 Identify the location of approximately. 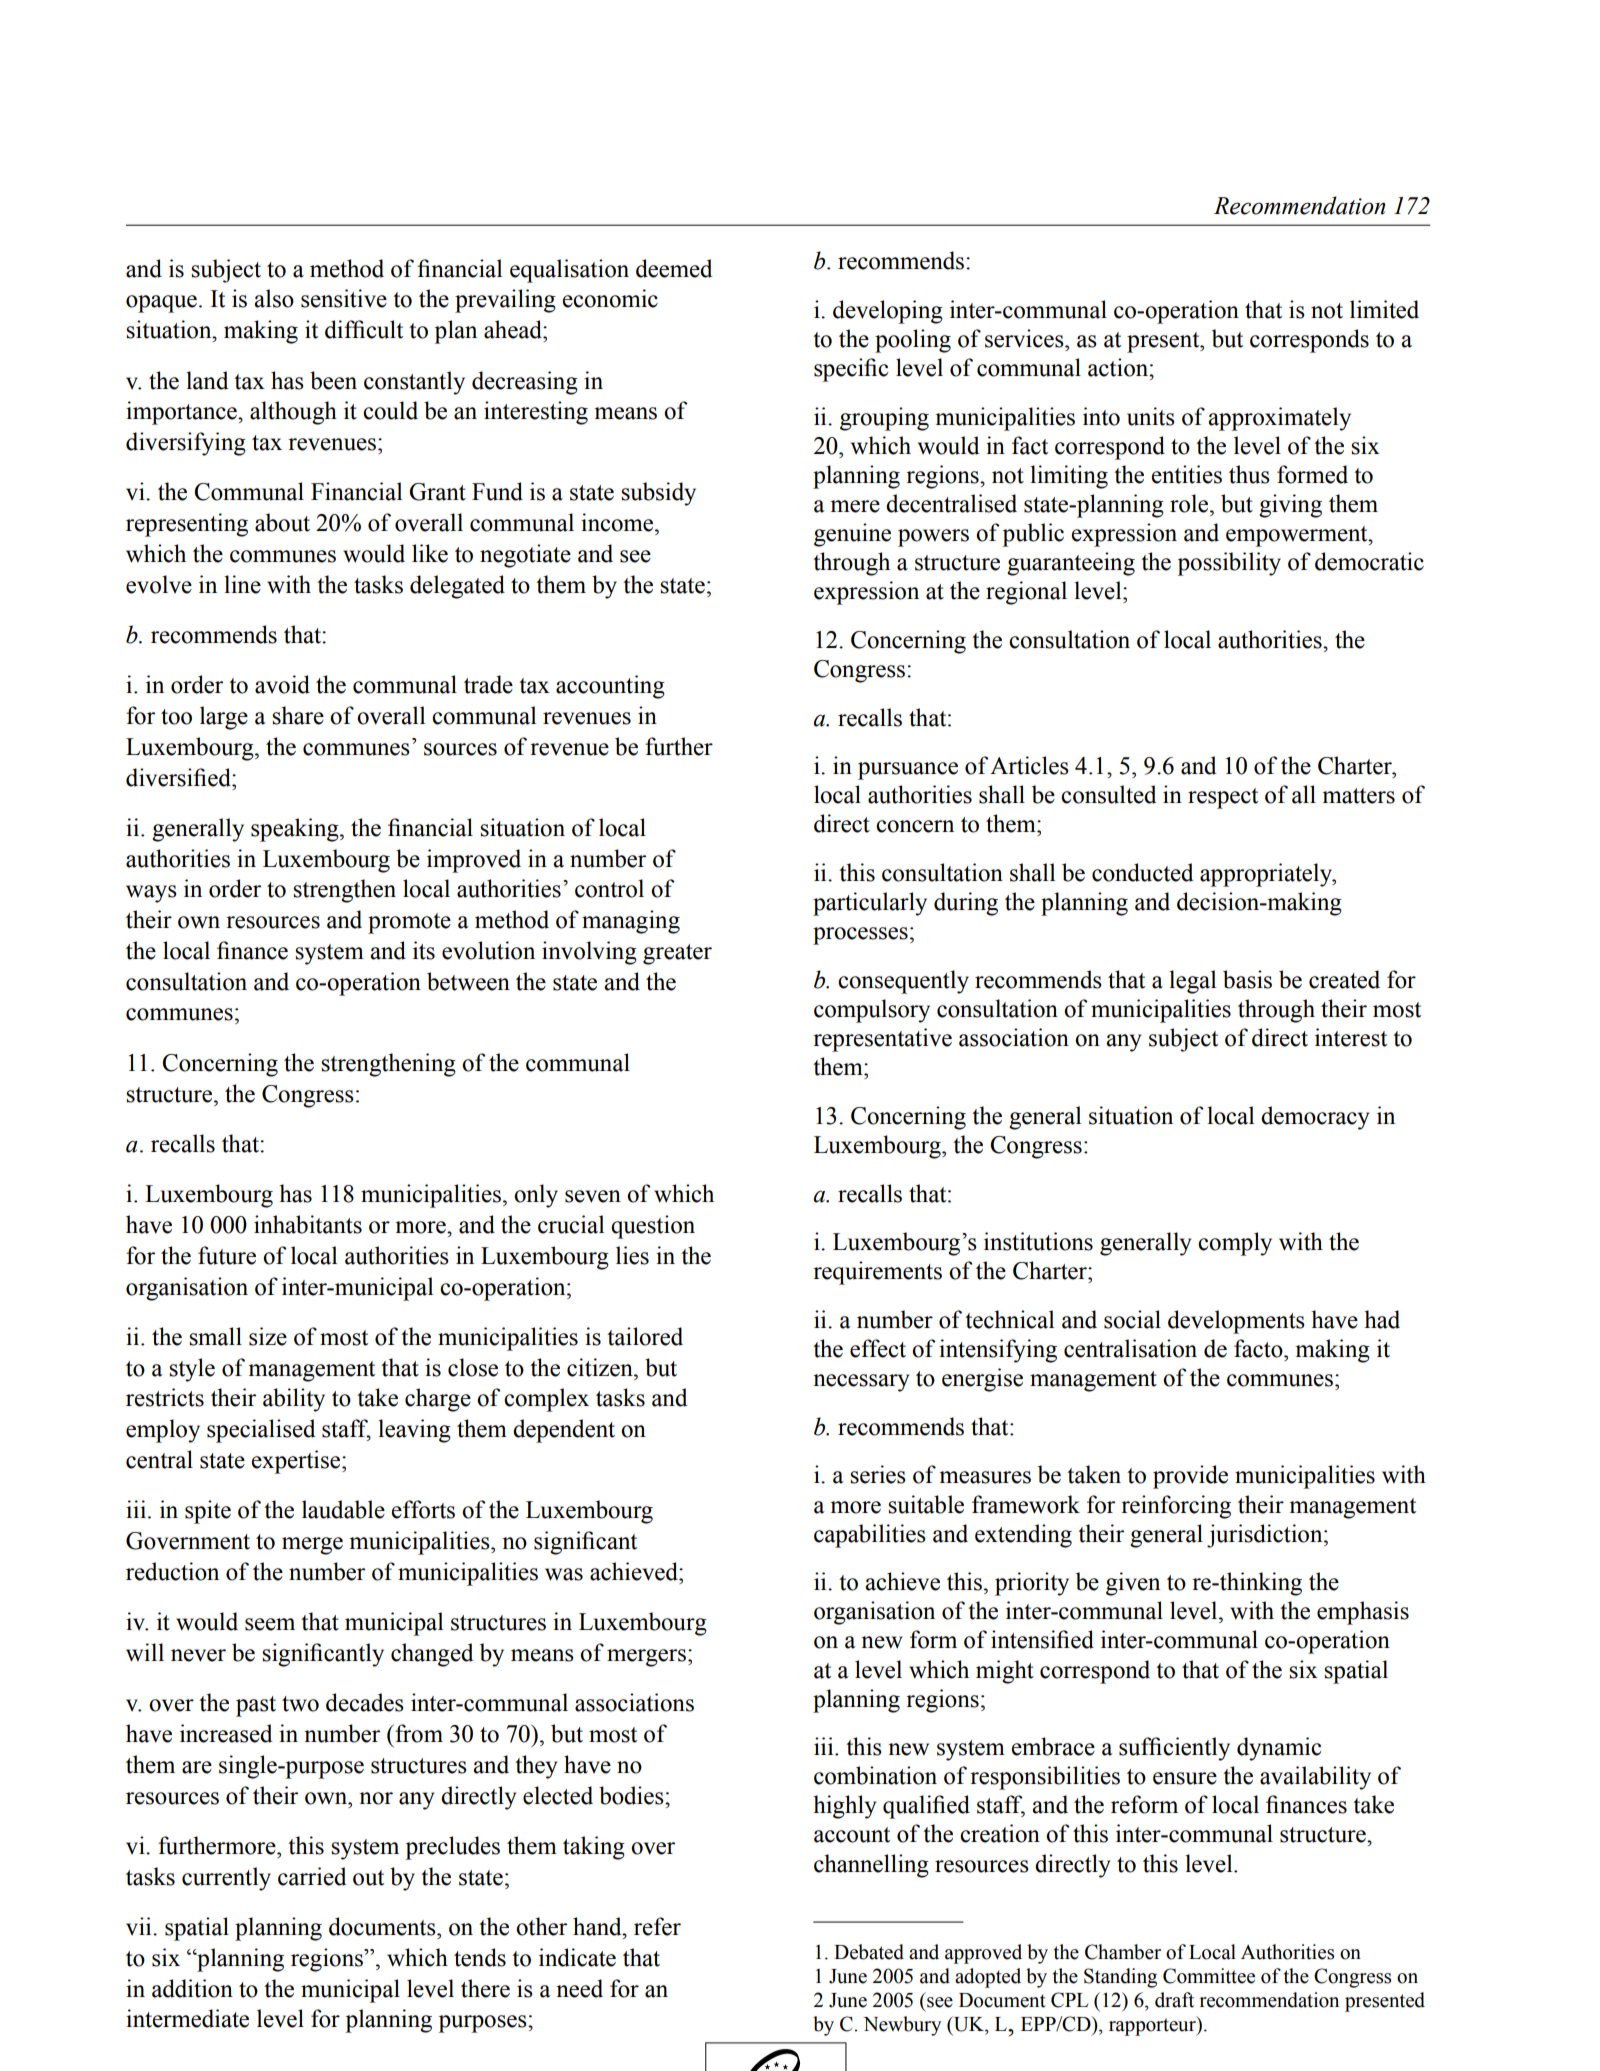
(1279, 419).
